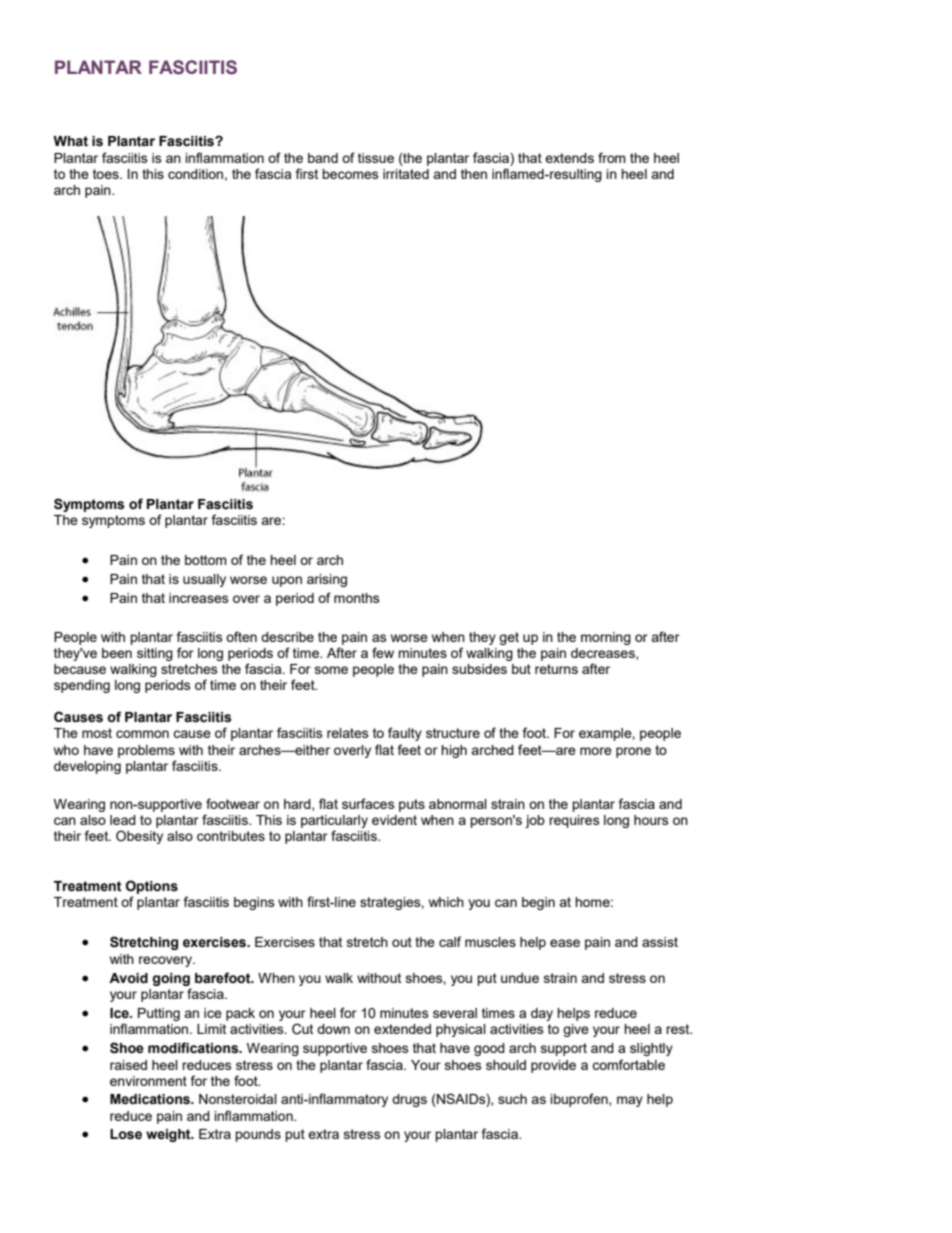  What do you see at coordinates (612, 157) in the page?
I see `from` at bounding box center [612, 157].
